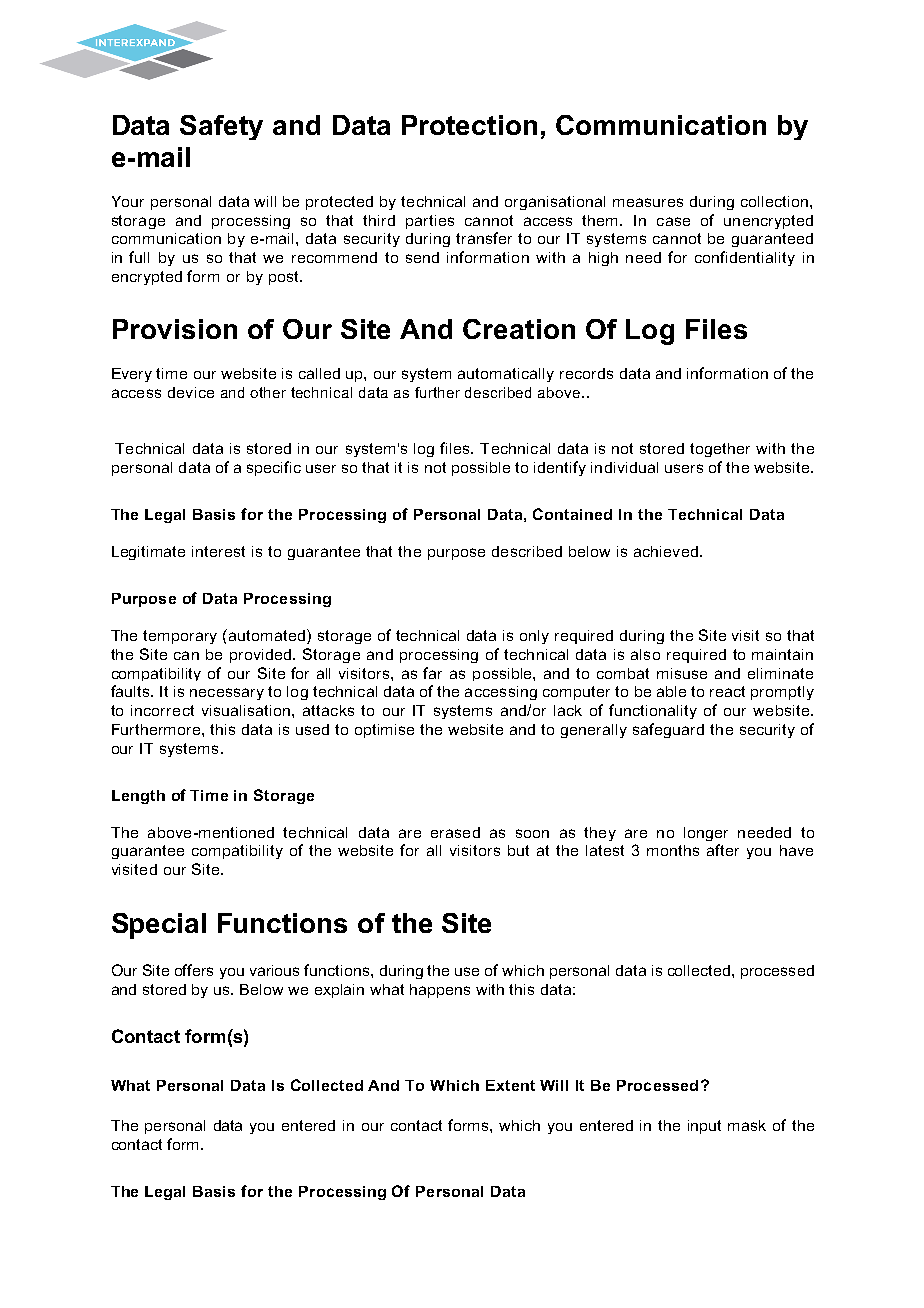 The width and height of the page is (924, 1308). I want to click on misuse, so click(682, 673).
